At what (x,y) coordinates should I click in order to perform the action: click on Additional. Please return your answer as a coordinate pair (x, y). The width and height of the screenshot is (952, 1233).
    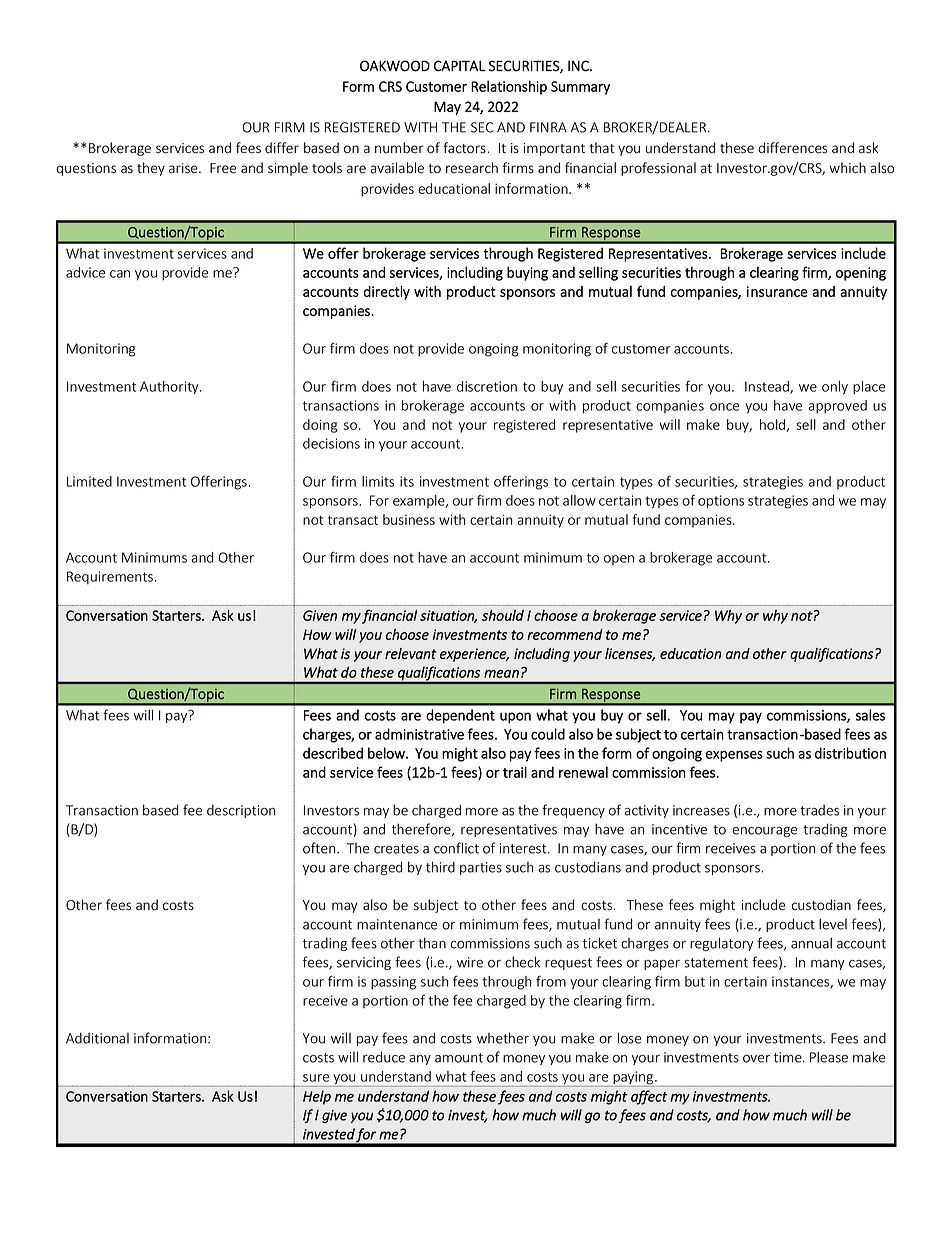
    Looking at the image, I should click on (97, 1038).
